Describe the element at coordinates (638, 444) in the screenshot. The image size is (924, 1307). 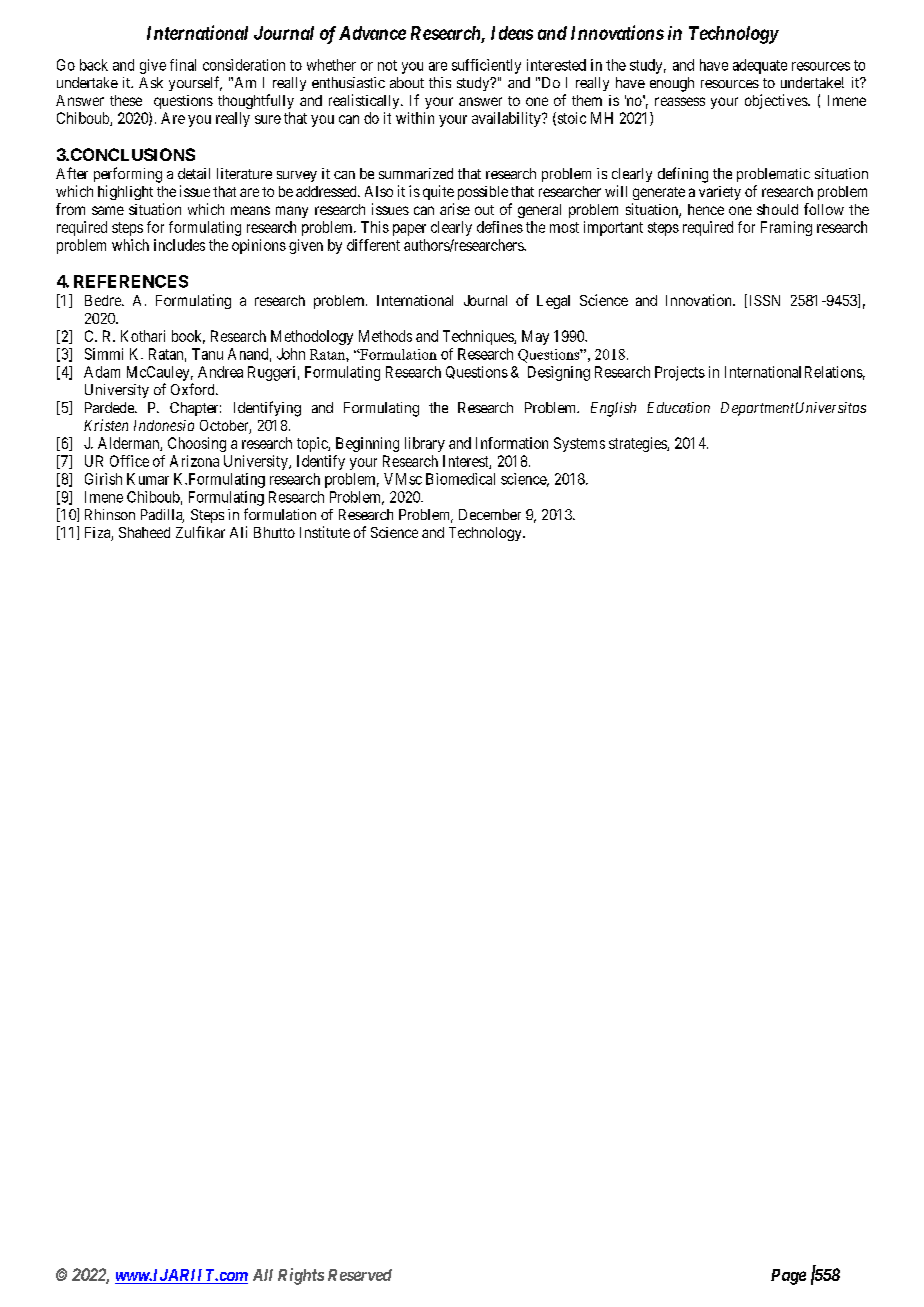
I see `strategies` at that location.
